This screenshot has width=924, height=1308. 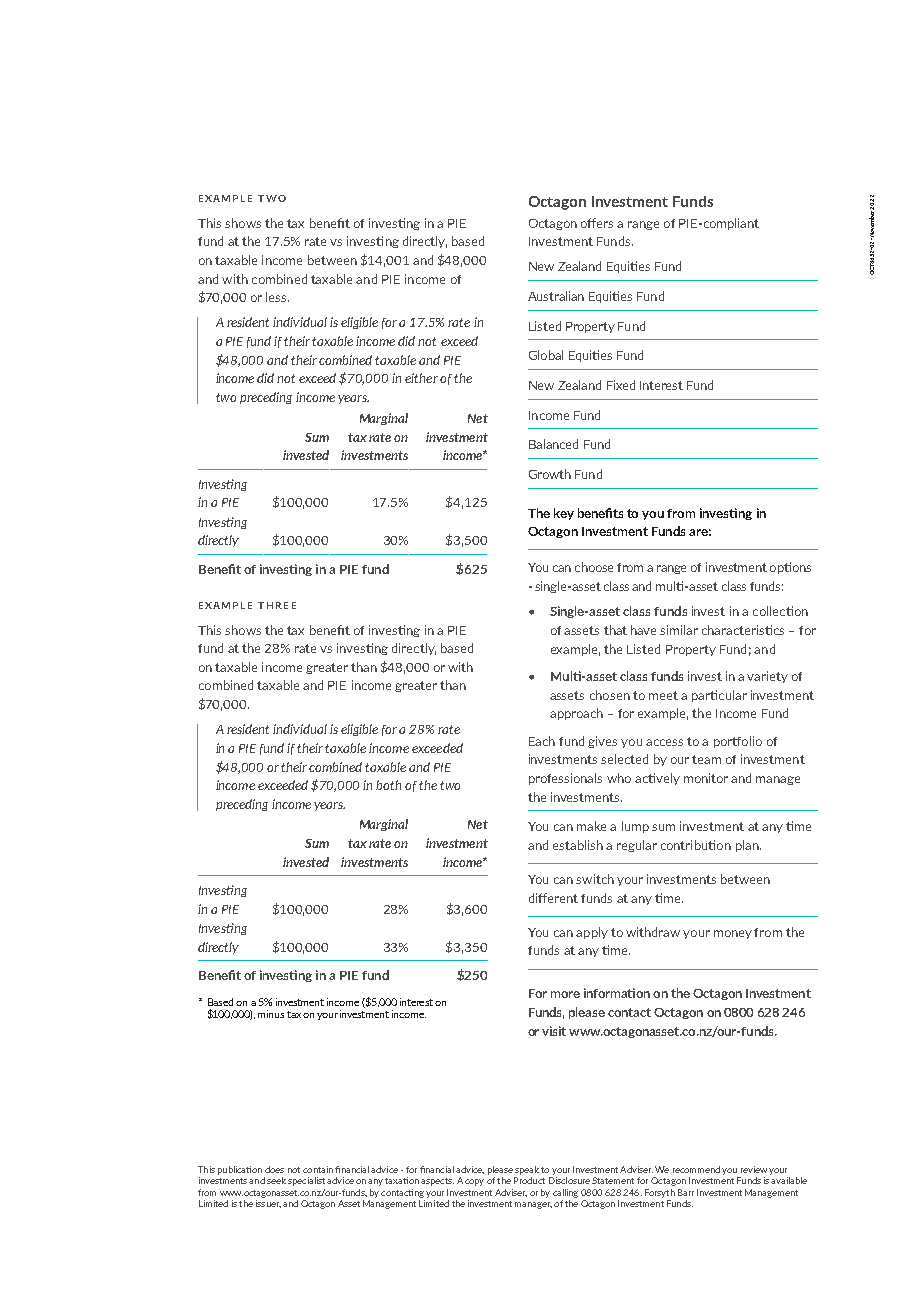 I want to click on contain, so click(x=318, y=1169).
